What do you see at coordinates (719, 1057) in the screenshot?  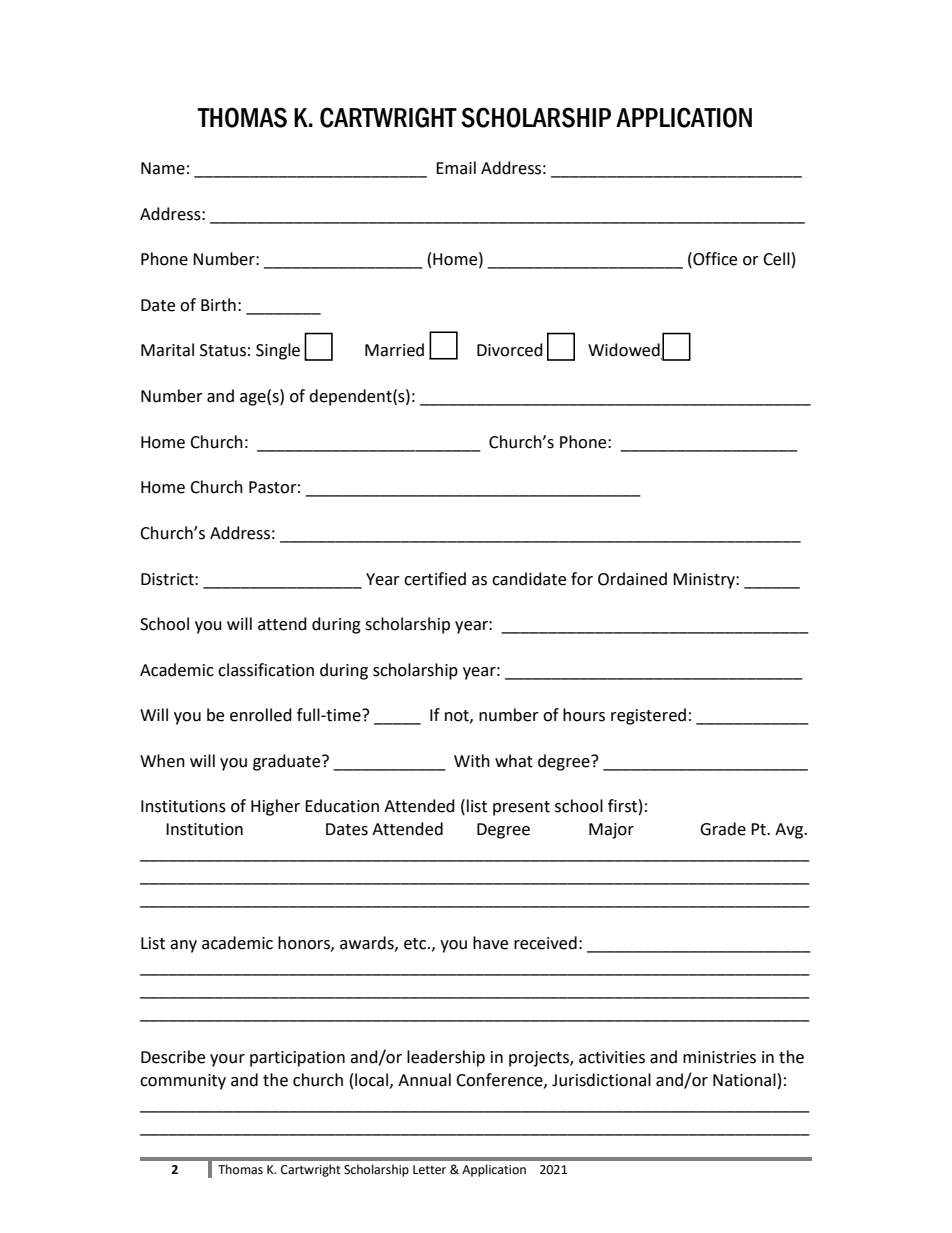 I see `ministries` at bounding box center [719, 1057].
